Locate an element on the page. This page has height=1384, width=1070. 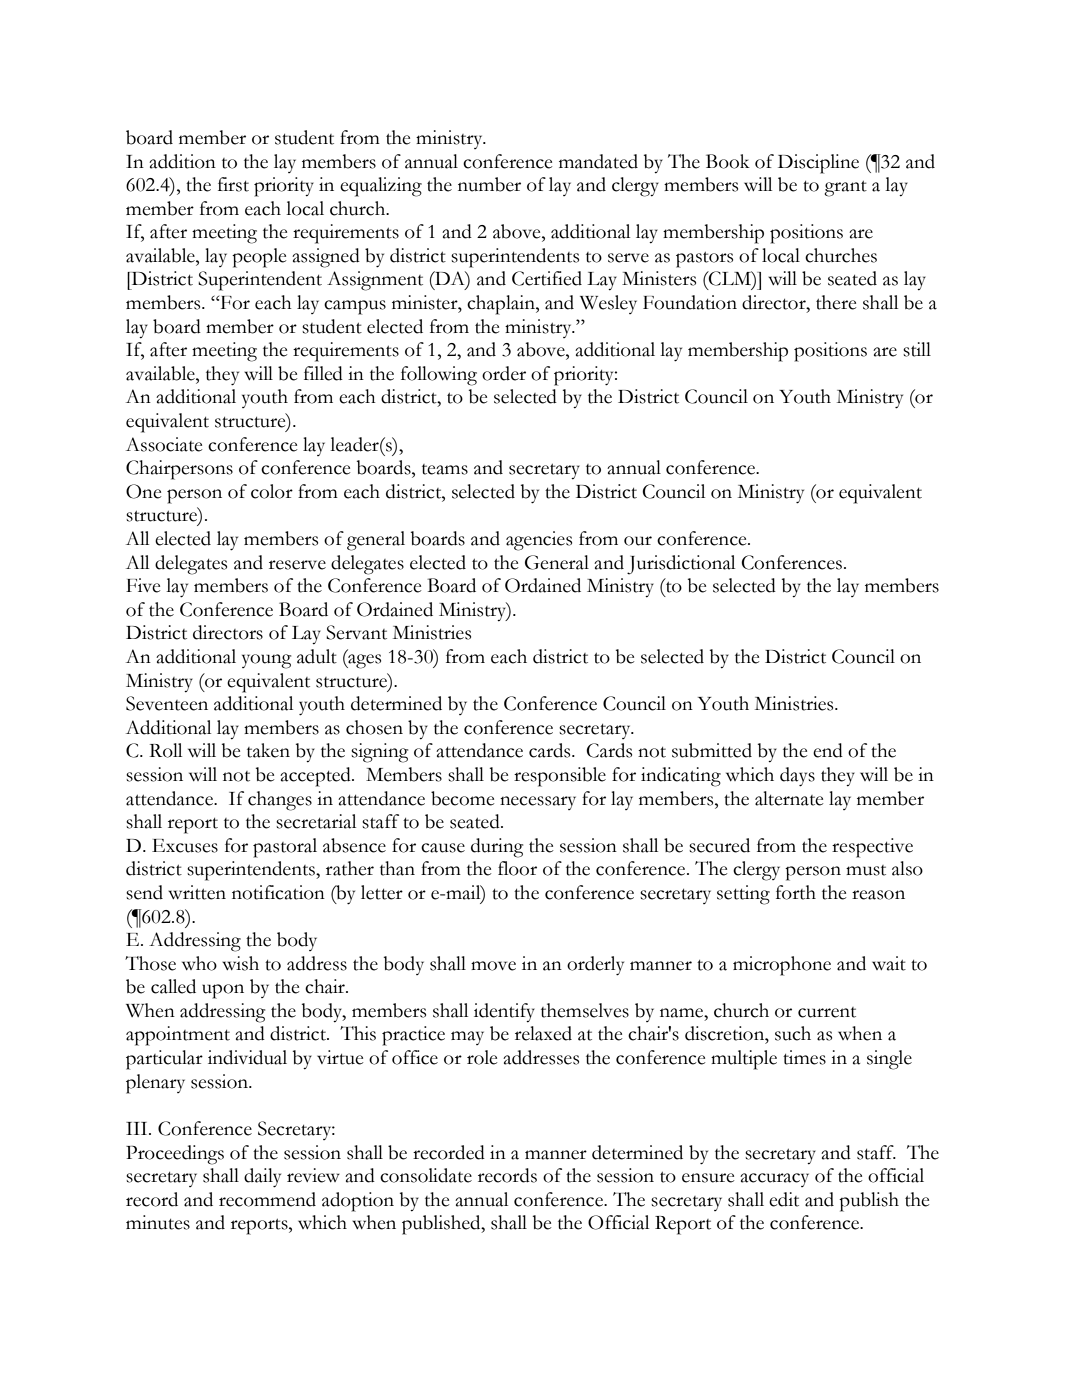
first is located at coordinates (233, 184).
